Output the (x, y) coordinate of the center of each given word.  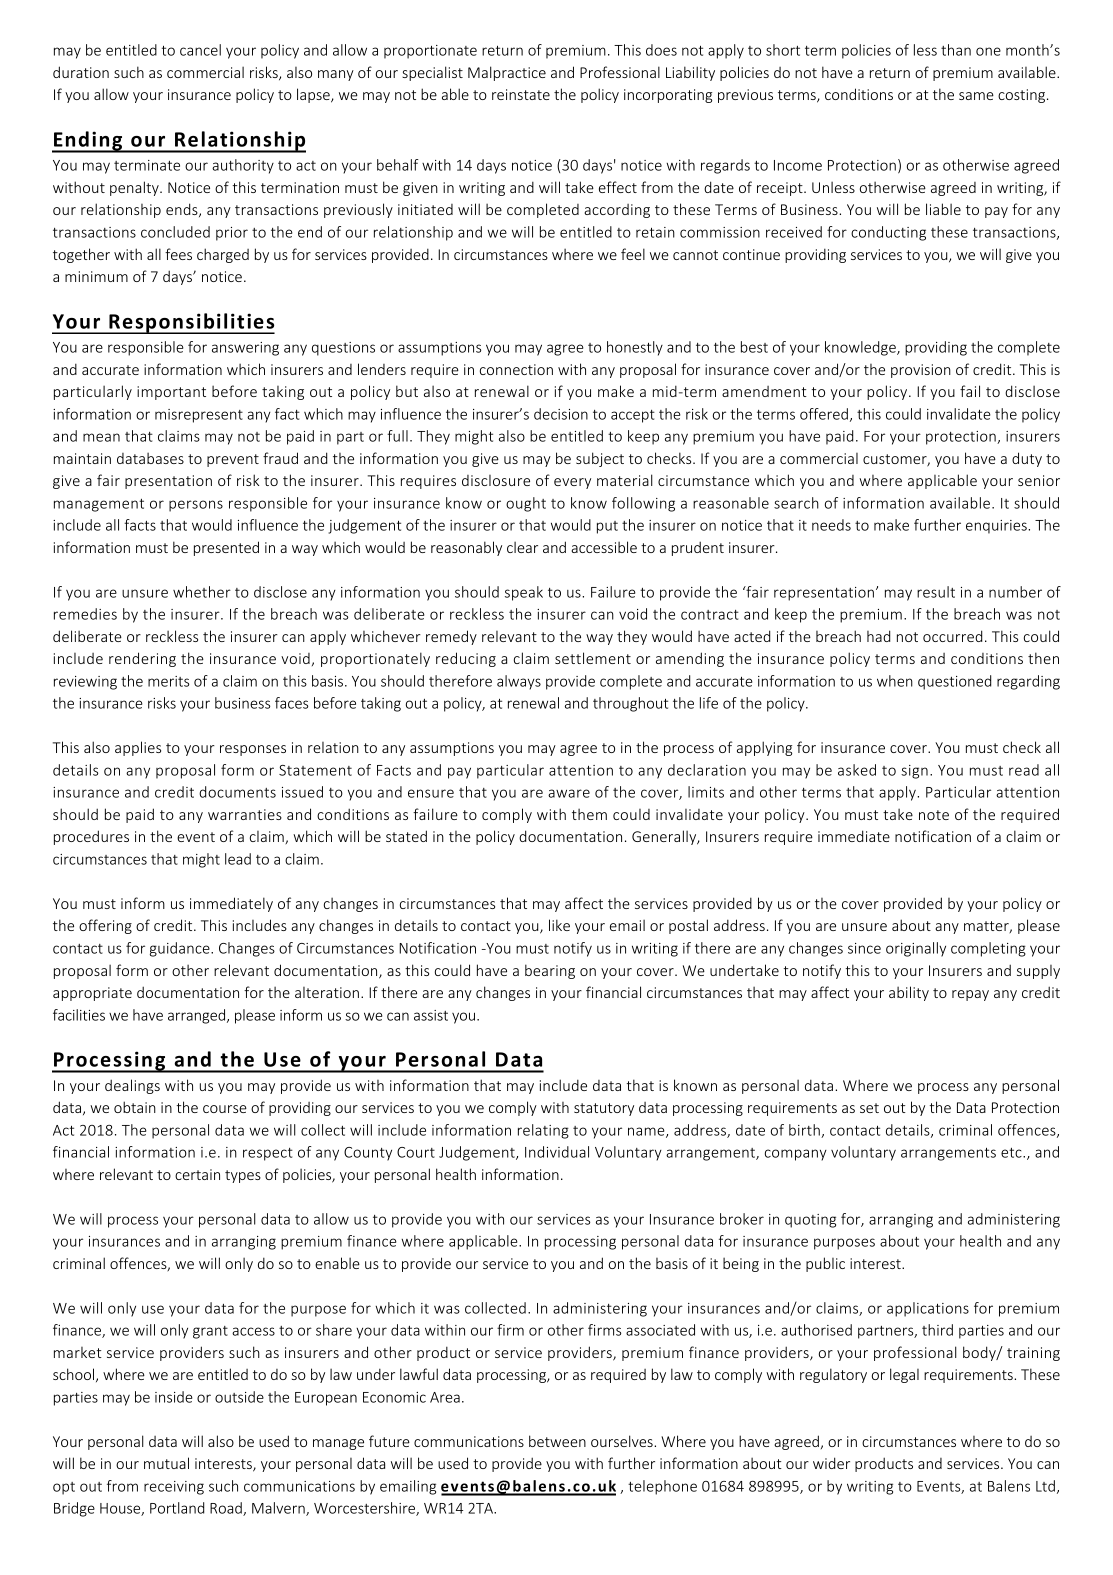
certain (197, 1174)
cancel (200, 50)
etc (1012, 1153)
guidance (181, 949)
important (171, 393)
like (559, 925)
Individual (557, 1152)
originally (916, 949)
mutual (166, 1463)
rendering (142, 659)
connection (516, 369)
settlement (593, 658)
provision (921, 371)
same (976, 96)
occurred (952, 636)
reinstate (521, 94)
